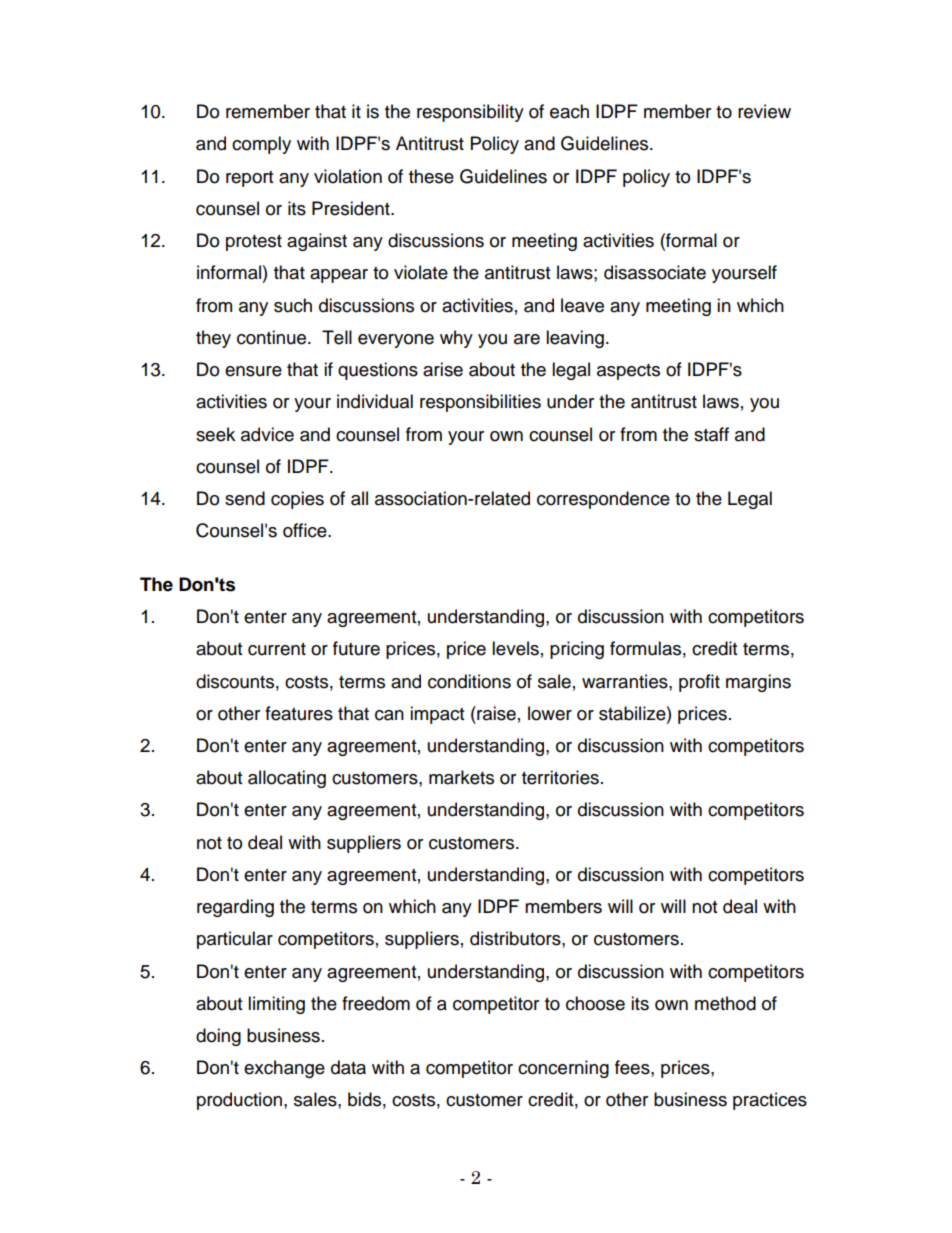  I want to click on exchange, so click(284, 1069).
